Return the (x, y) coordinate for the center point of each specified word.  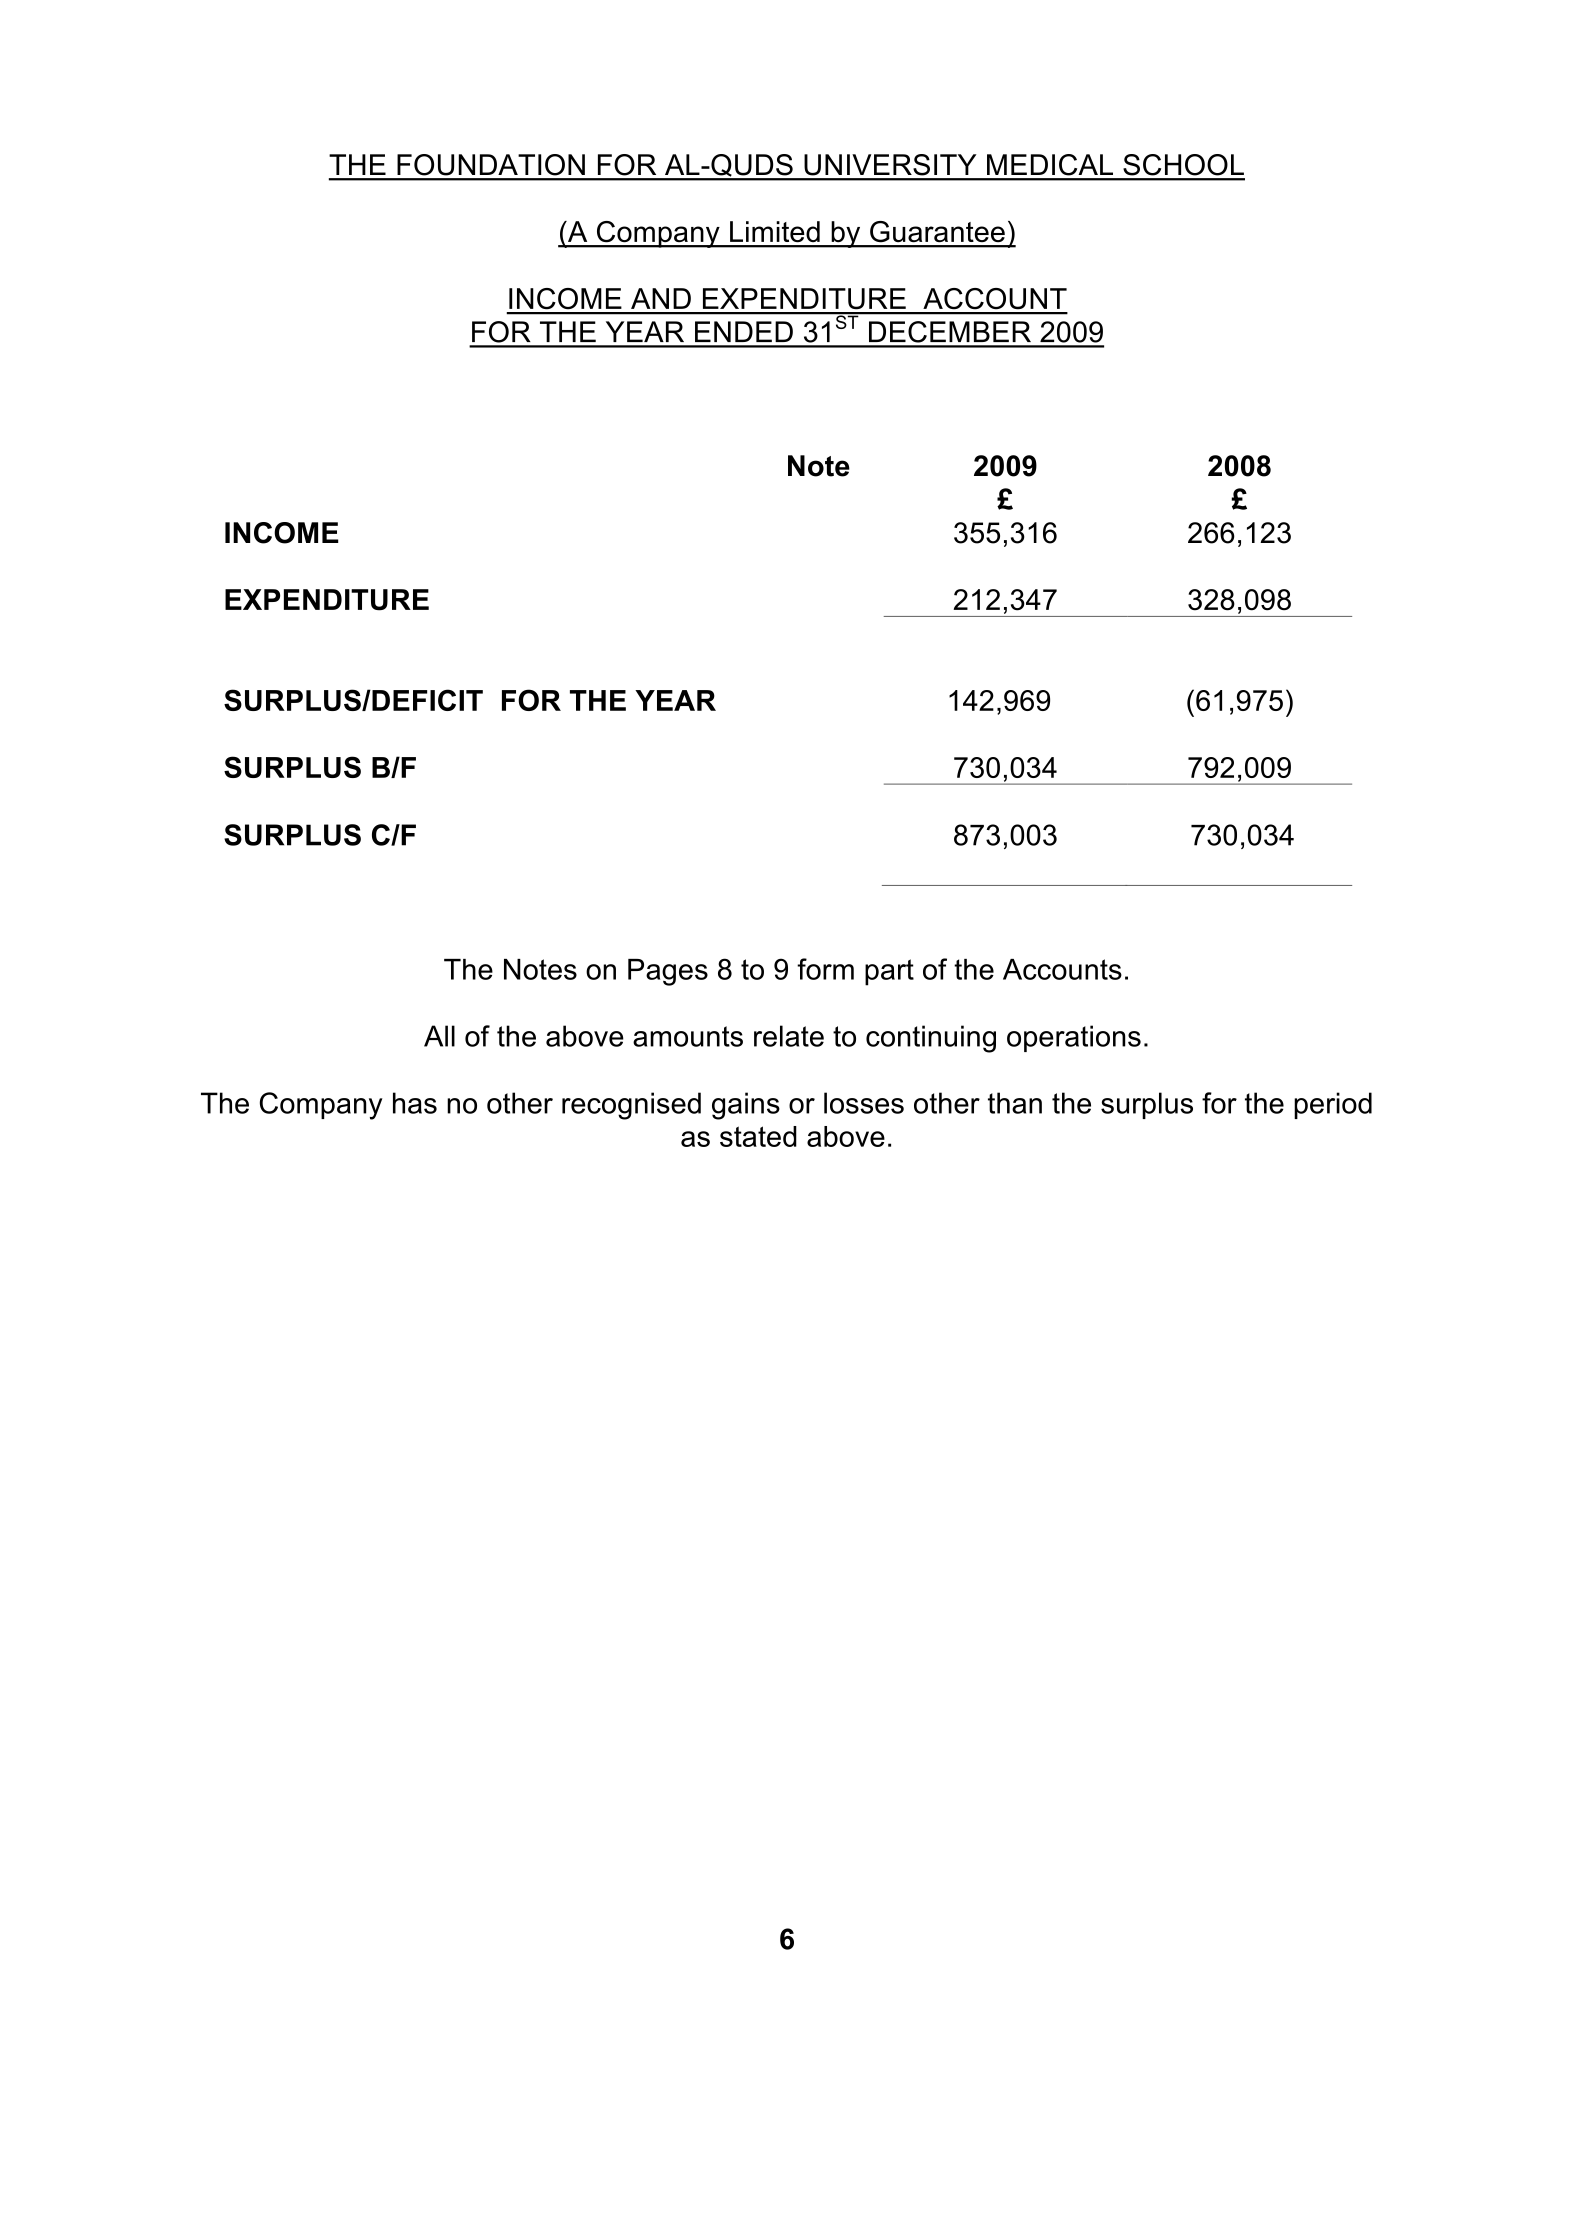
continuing (931, 1039)
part (889, 972)
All (439, 1036)
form (825, 969)
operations (1074, 1038)
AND (661, 298)
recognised (631, 1106)
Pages (668, 972)
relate (789, 1036)
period (1333, 1105)
